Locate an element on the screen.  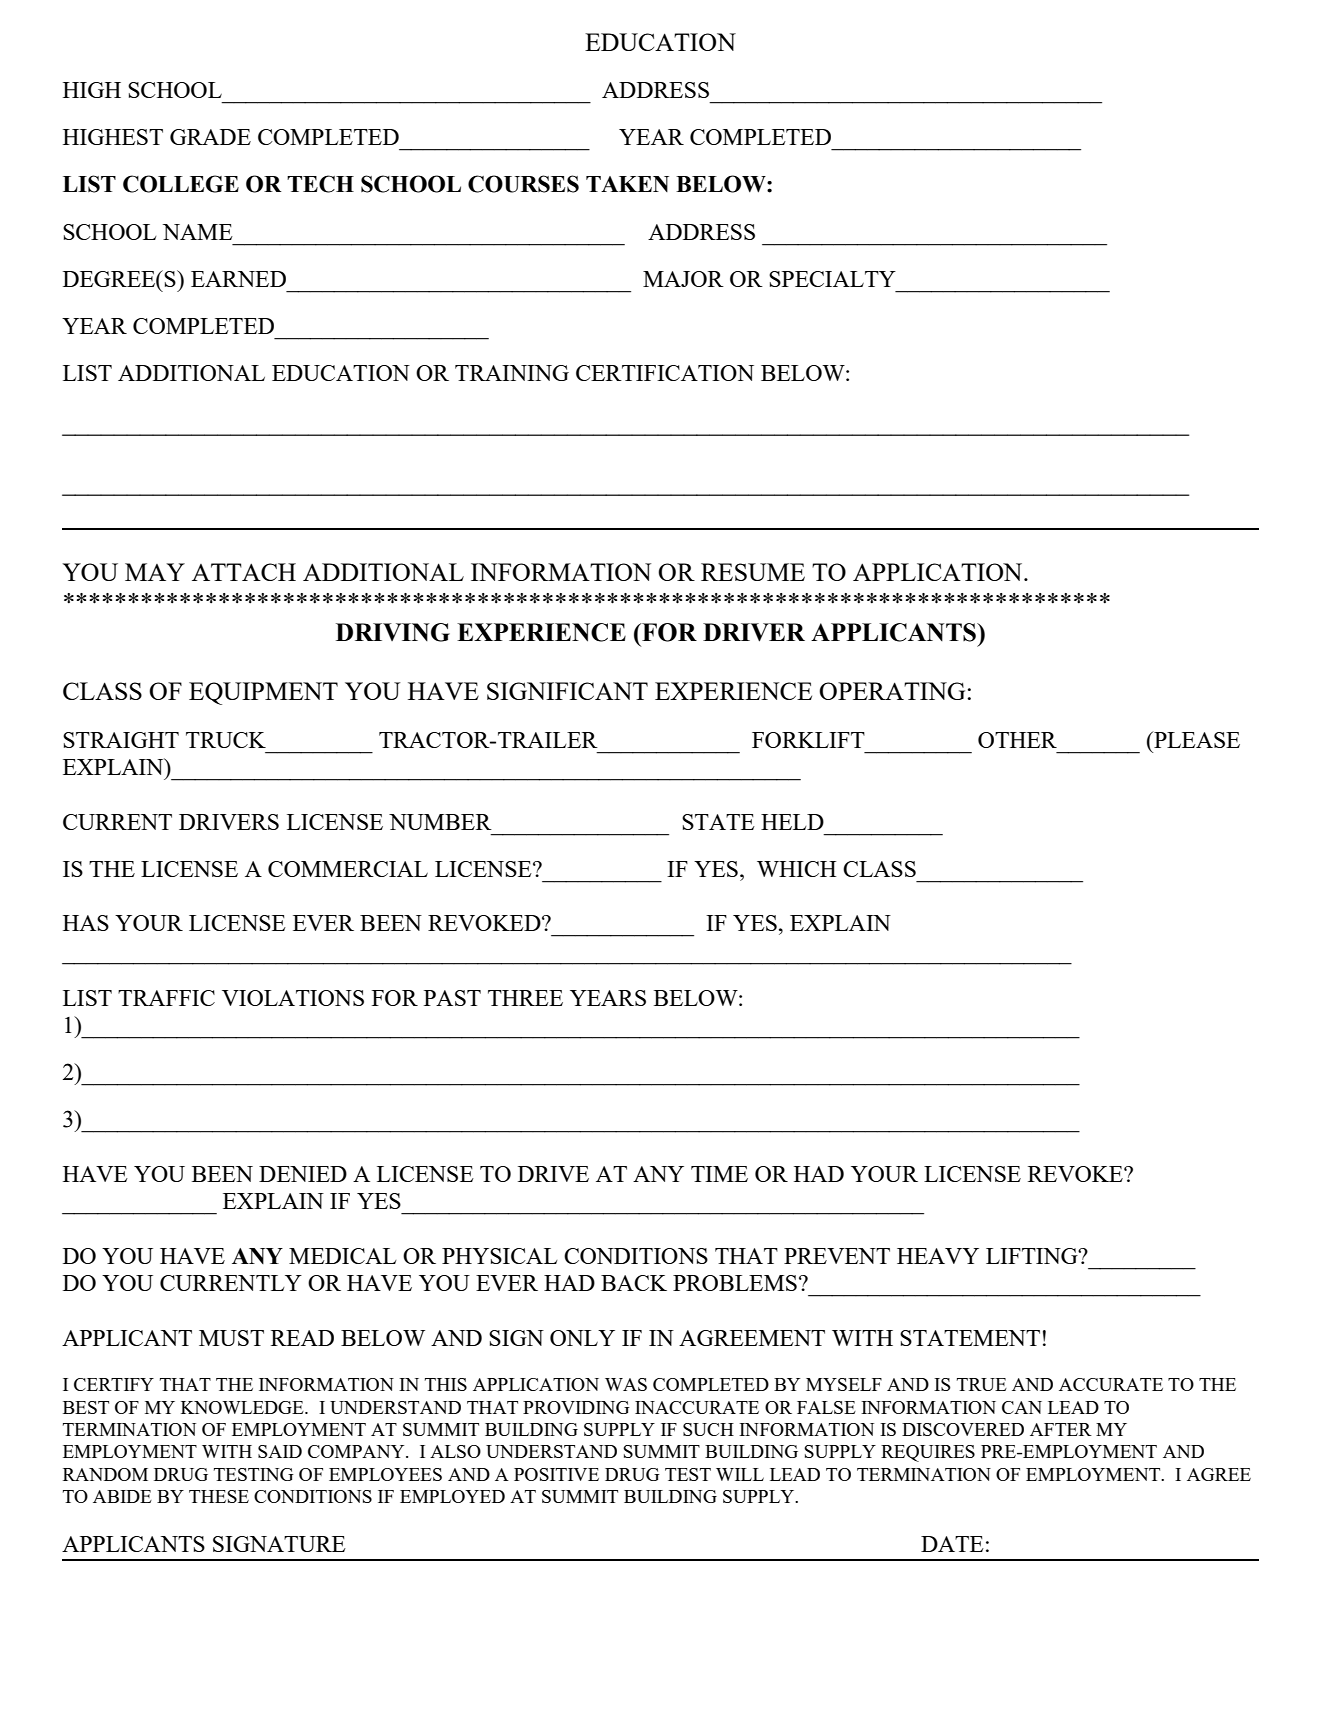
TAKEN is located at coordinates (627, 184).
